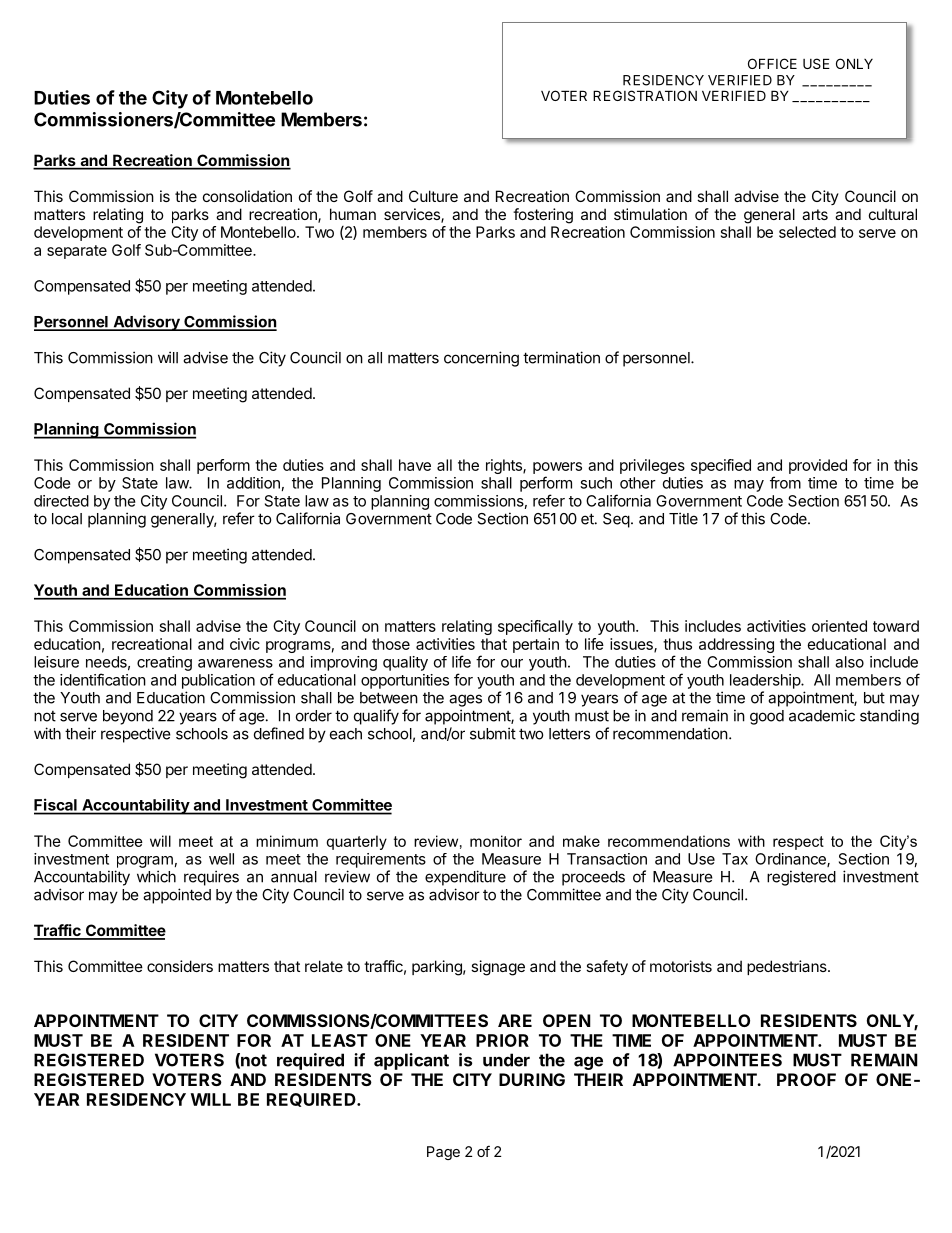 This document has width=952, height=1233. What do you see at coordinates (340, 1040) in the document?
I see `LEAST` at bounding box center [340, 1040].
